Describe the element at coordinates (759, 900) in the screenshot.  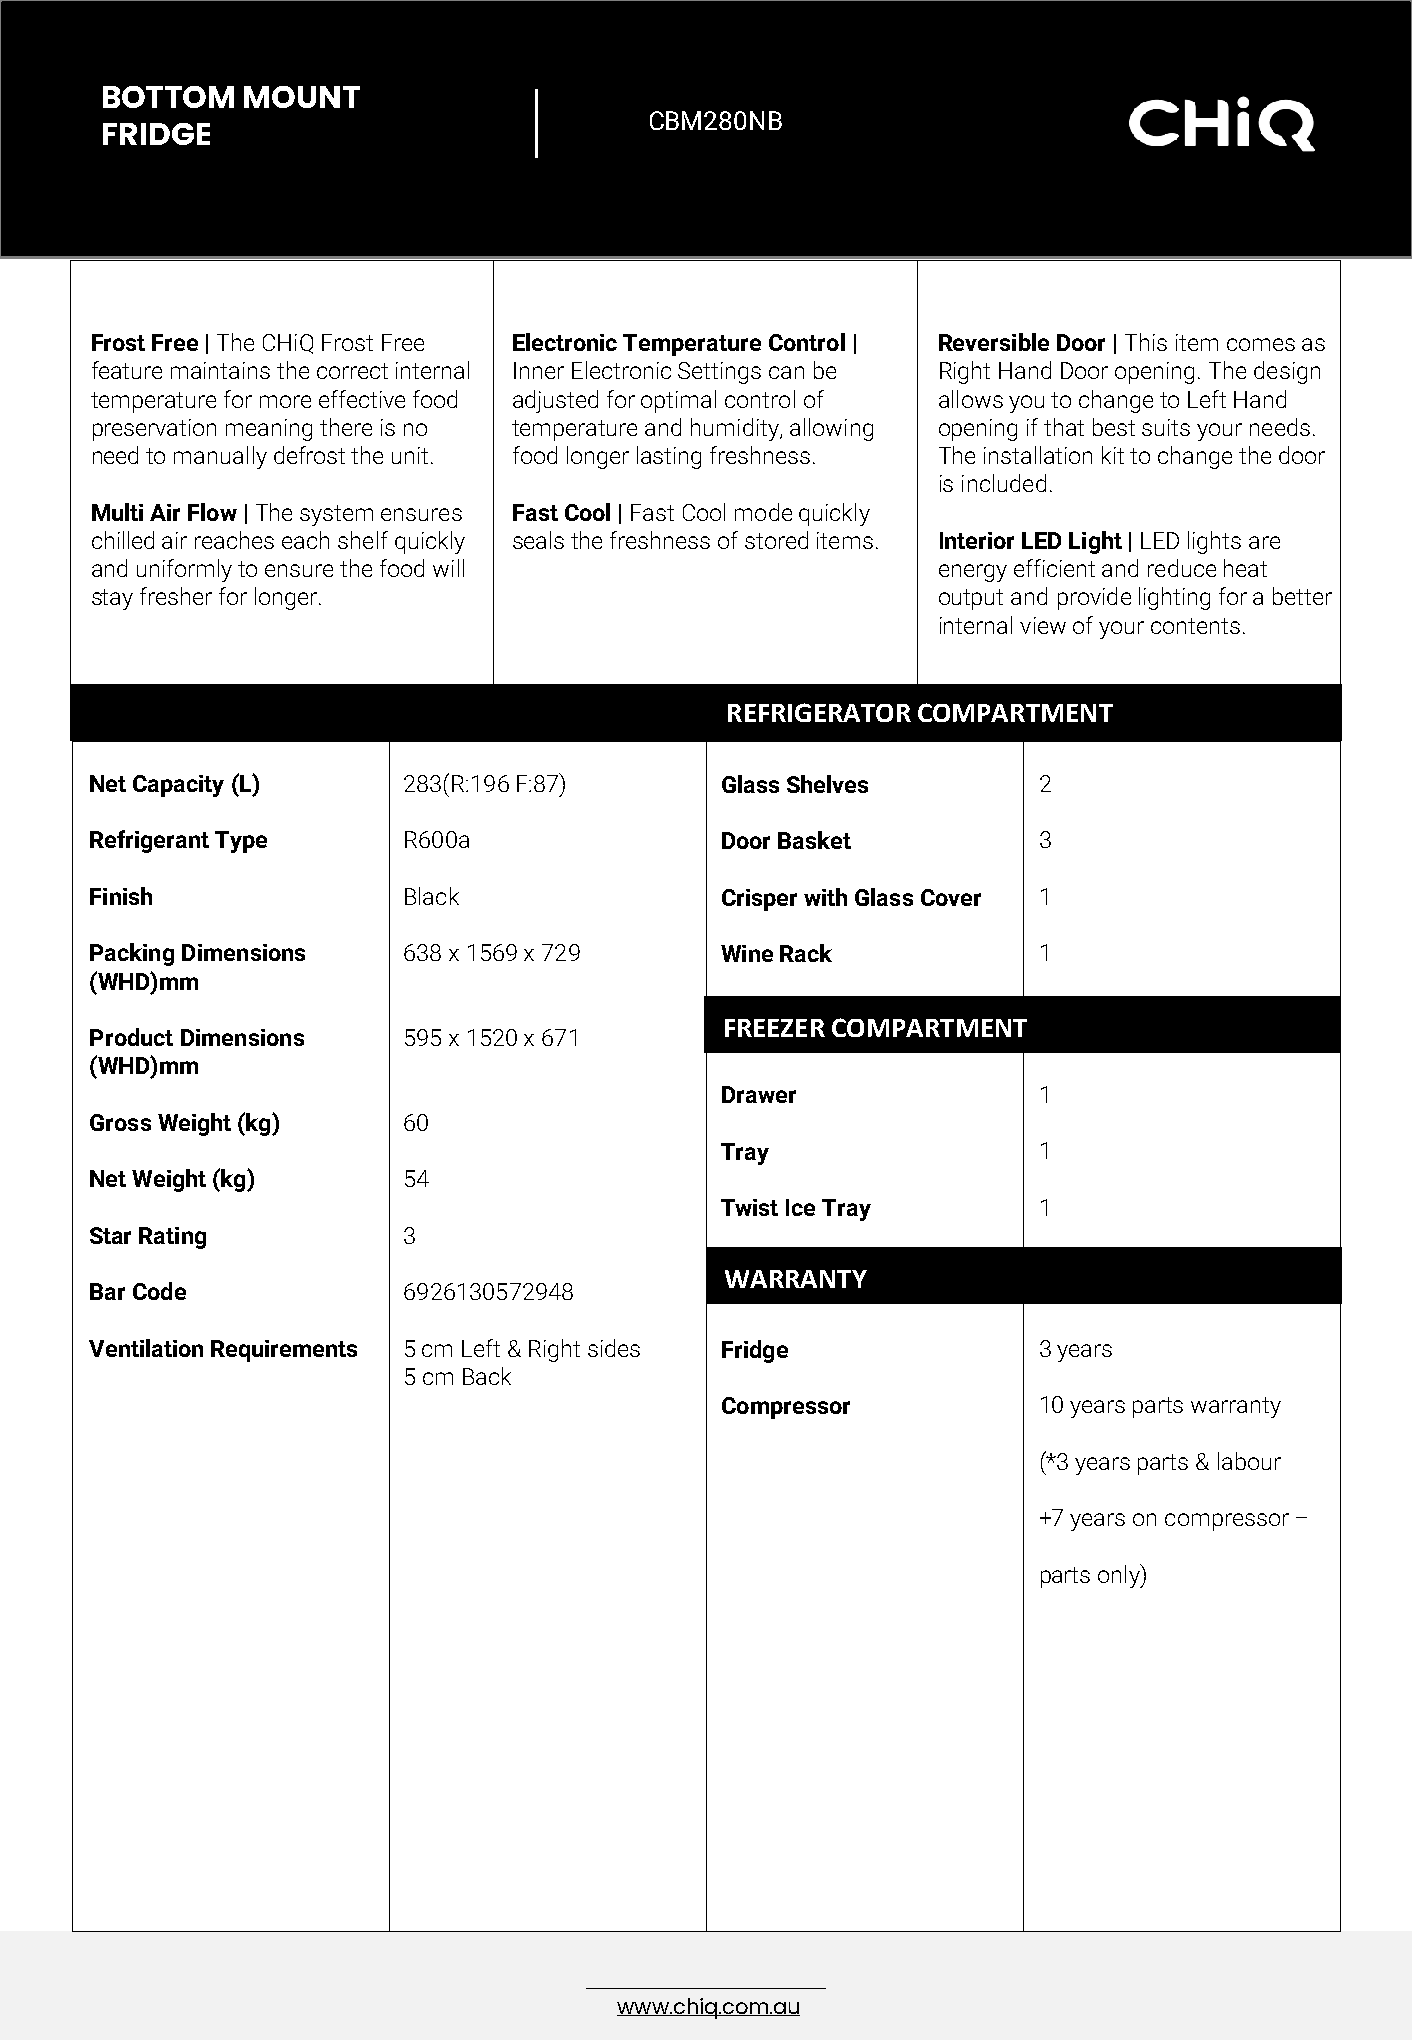
I see `Crisper` at that location.
